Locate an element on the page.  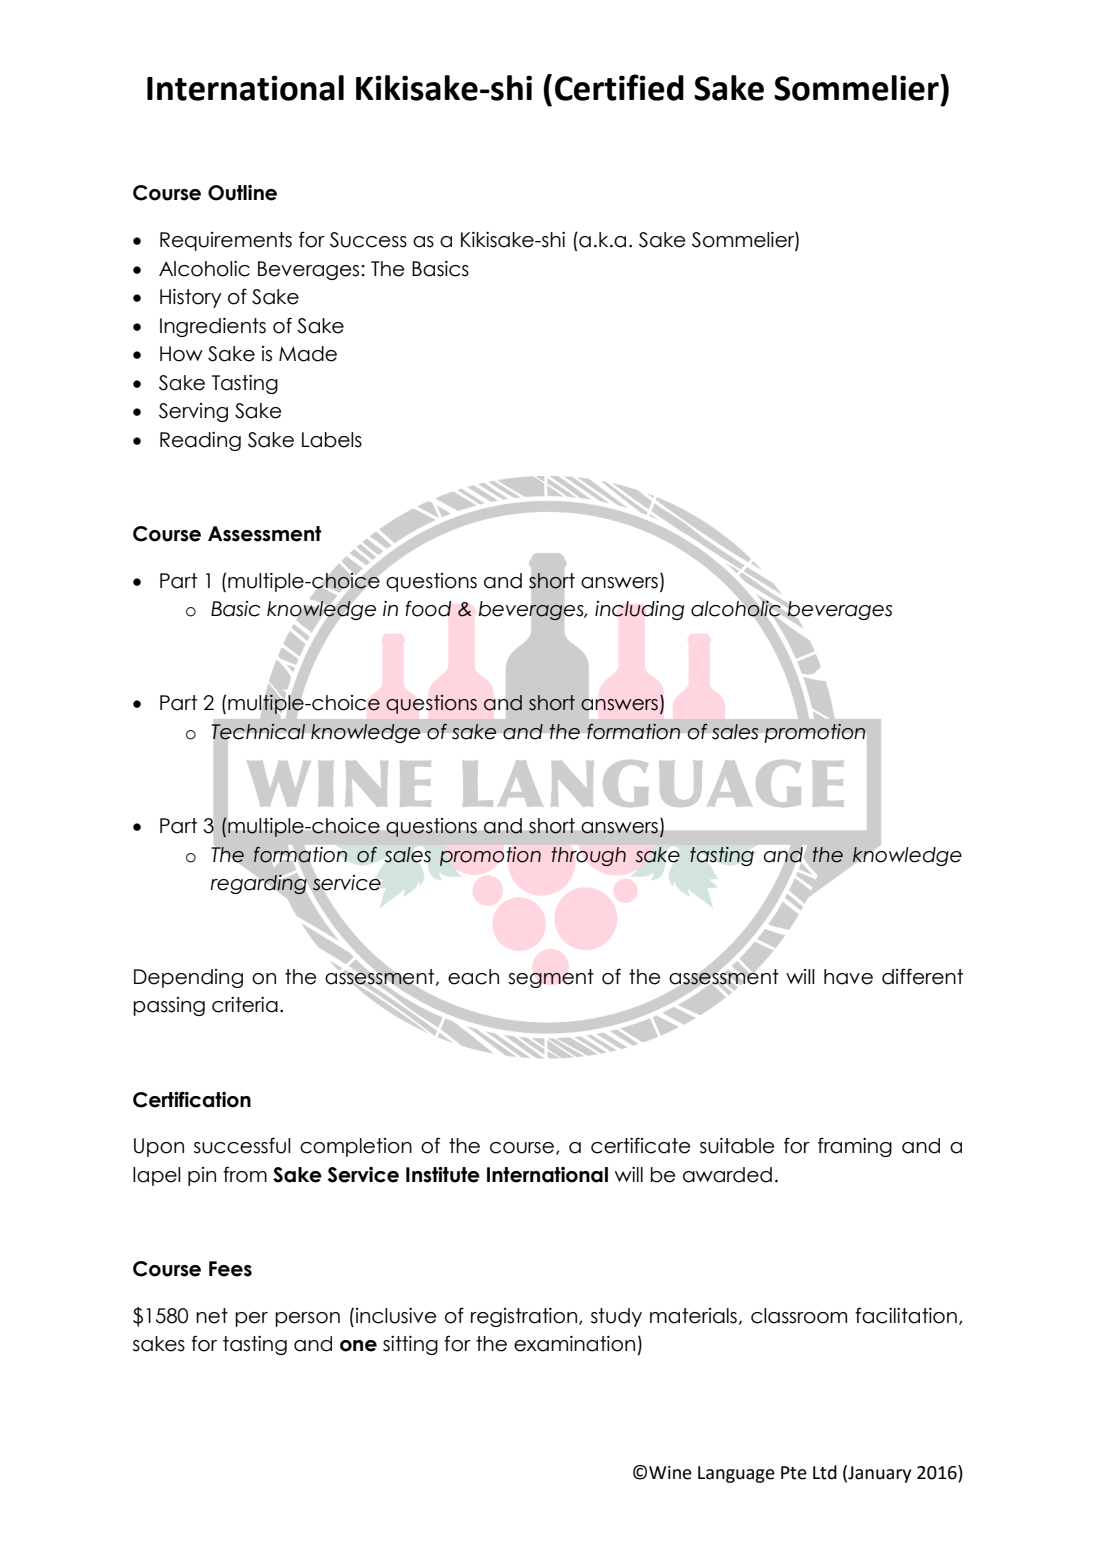
examination is located at coordinates (574, 1344).
